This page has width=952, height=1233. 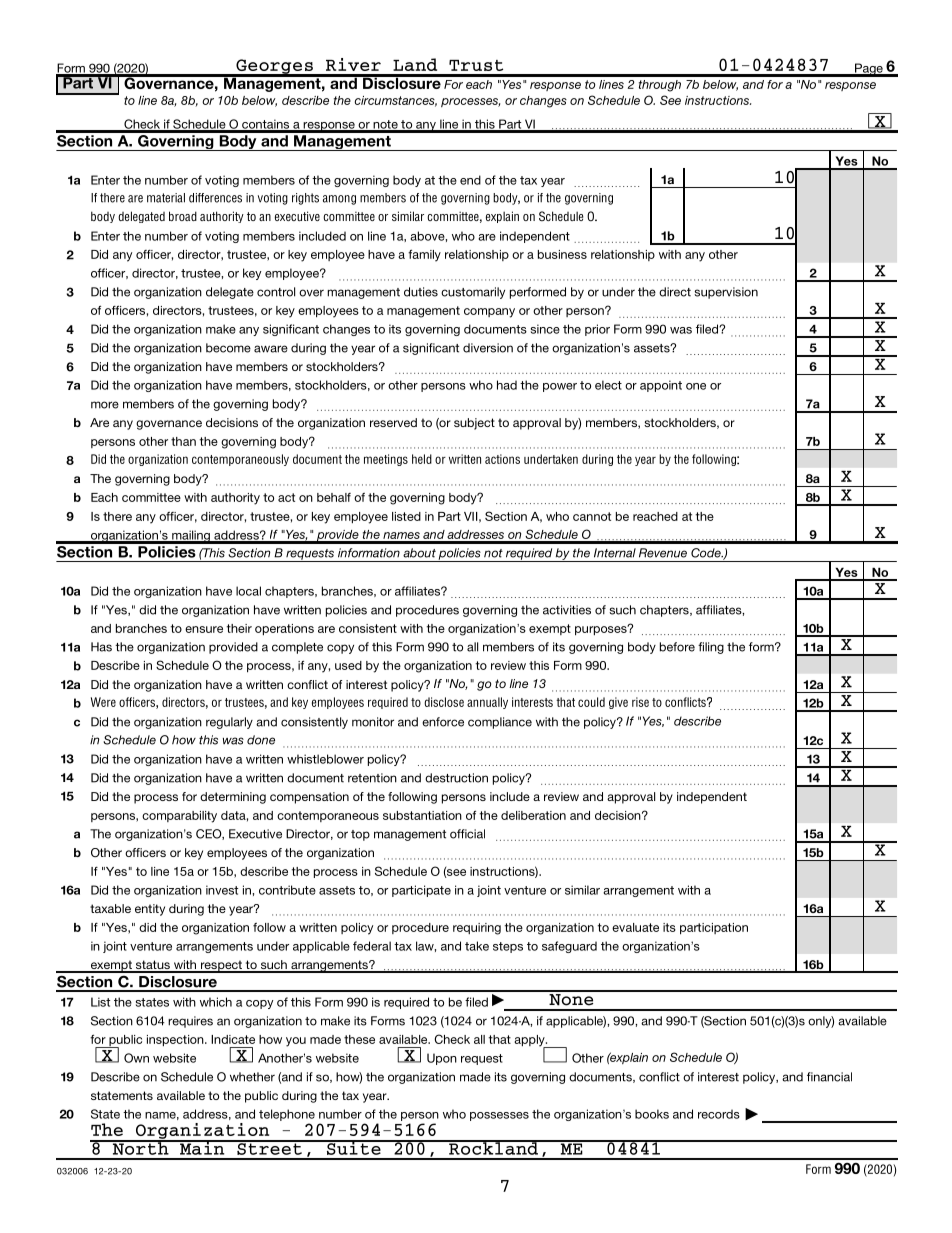 What do you see at coordinates (635, 927) in the page?
I see `evaluate` at bounding box center [635, 927].
